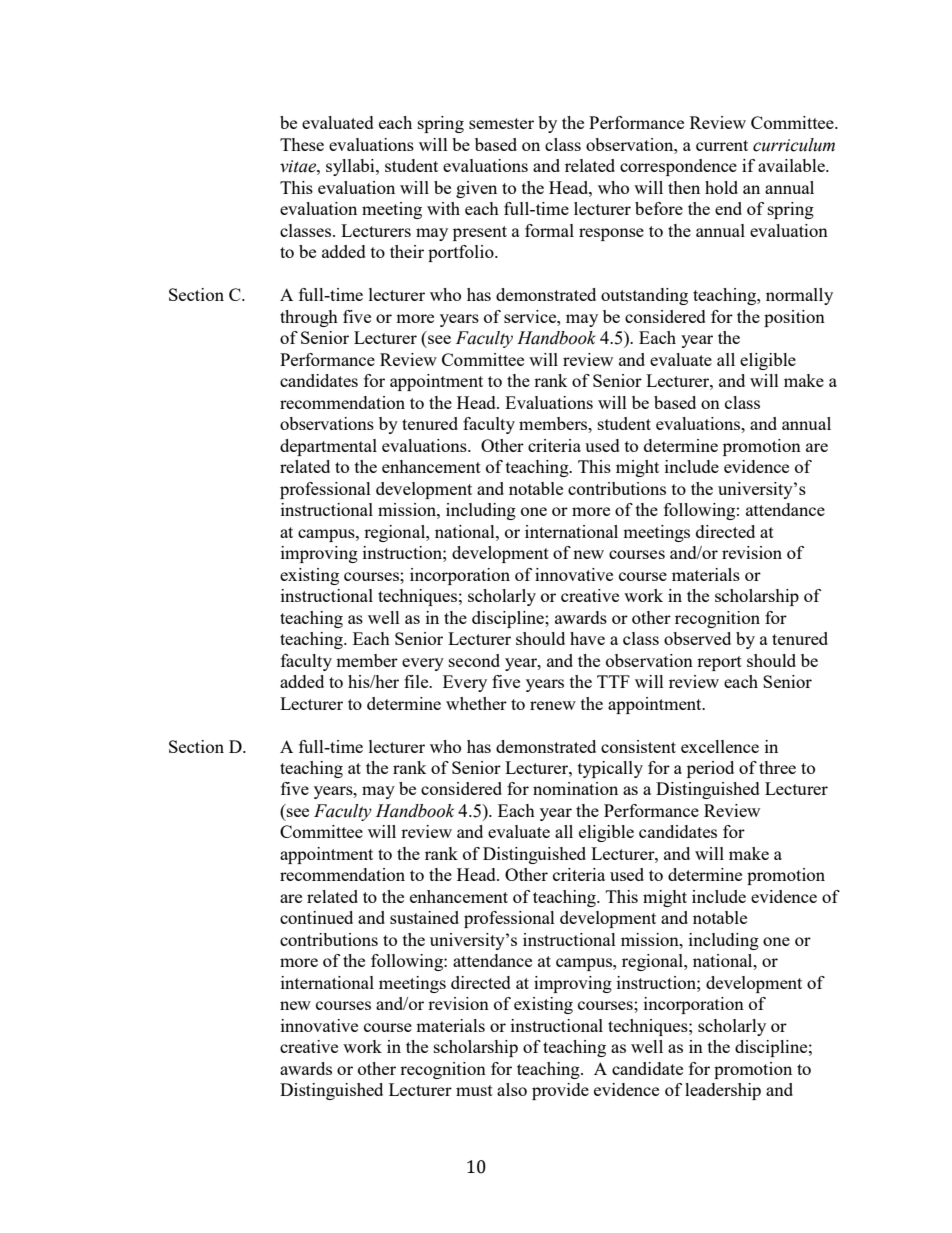  Describe the element at coordinates (351, 167) in the page. I see `syllabi` at that location.
